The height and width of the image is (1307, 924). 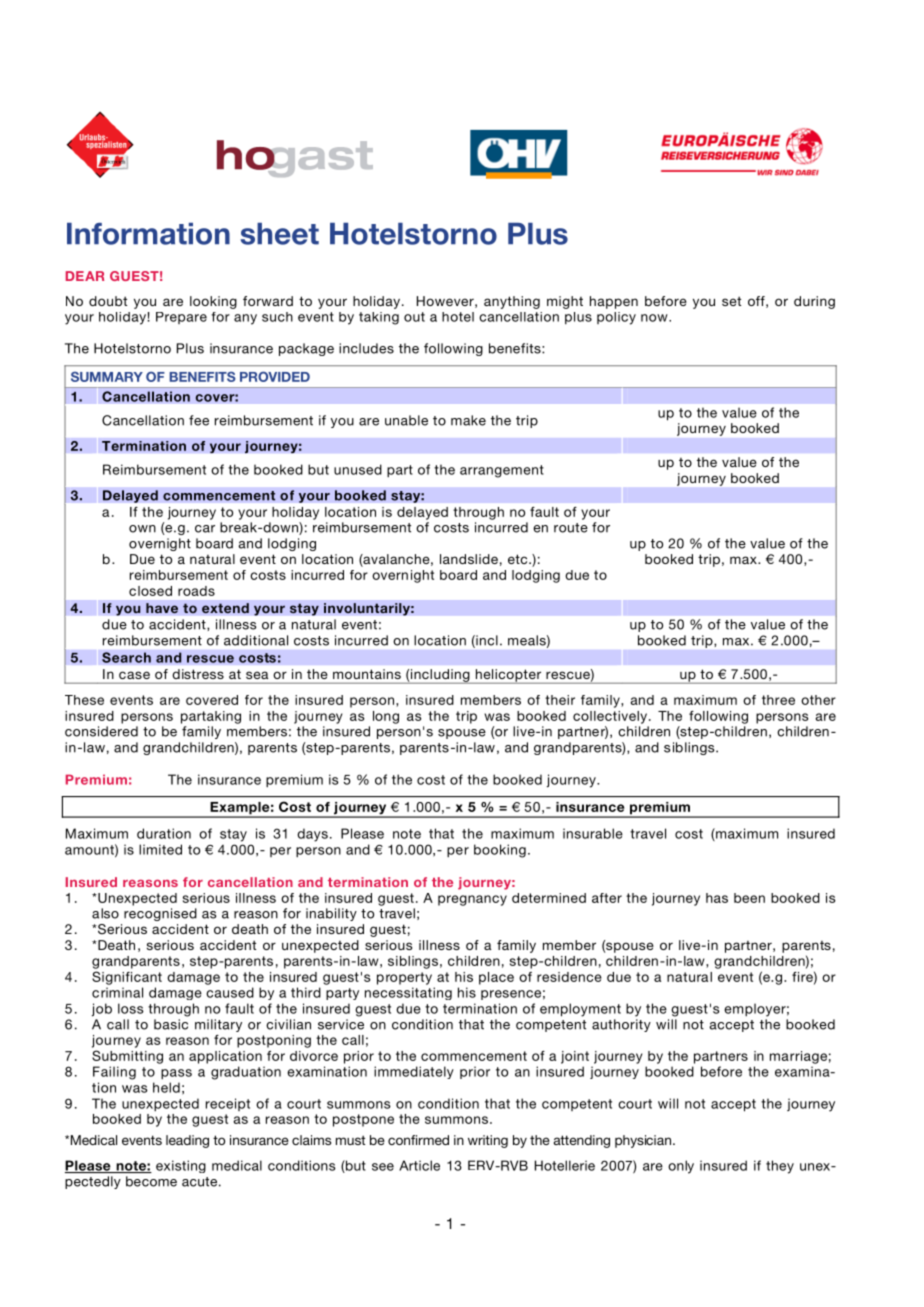 What do you see at coordinates (717, 898) in the image?
I see `has` at bounding box center [717, 898].
